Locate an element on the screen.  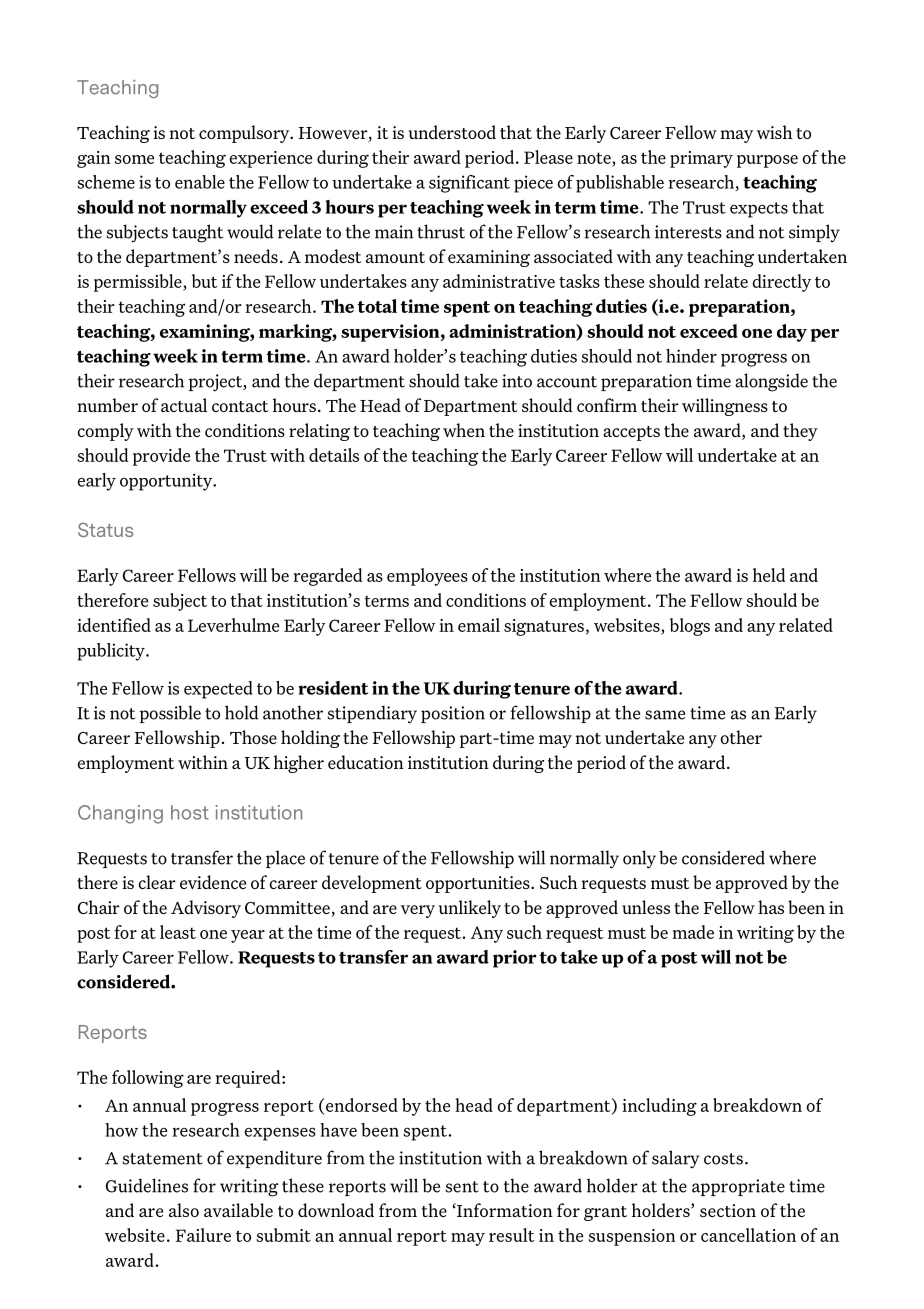
into is located at coordinates (517, 381).
